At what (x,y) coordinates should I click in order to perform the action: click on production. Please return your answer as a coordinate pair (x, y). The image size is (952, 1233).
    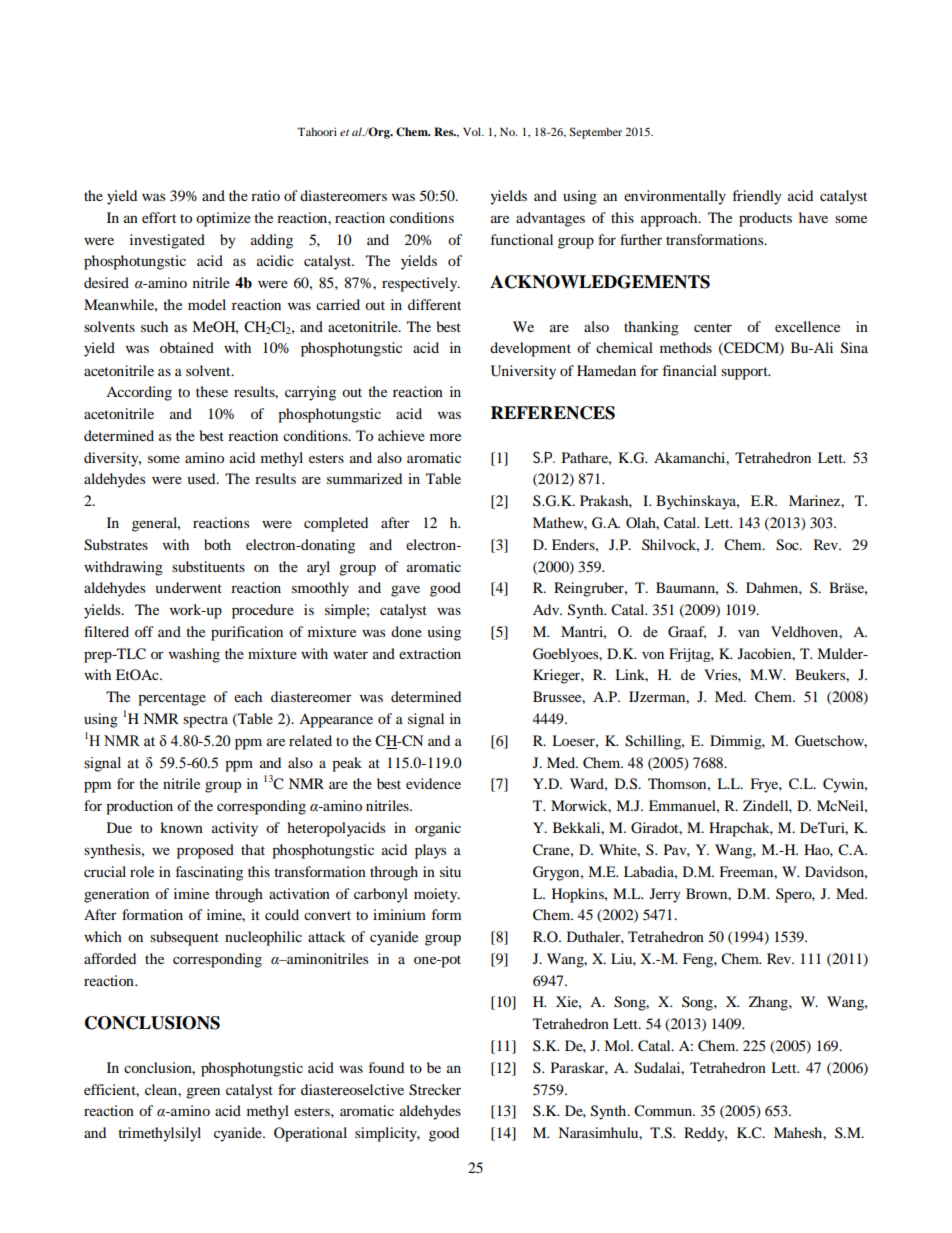
    Looking at the image, I should click on (139, 807).
